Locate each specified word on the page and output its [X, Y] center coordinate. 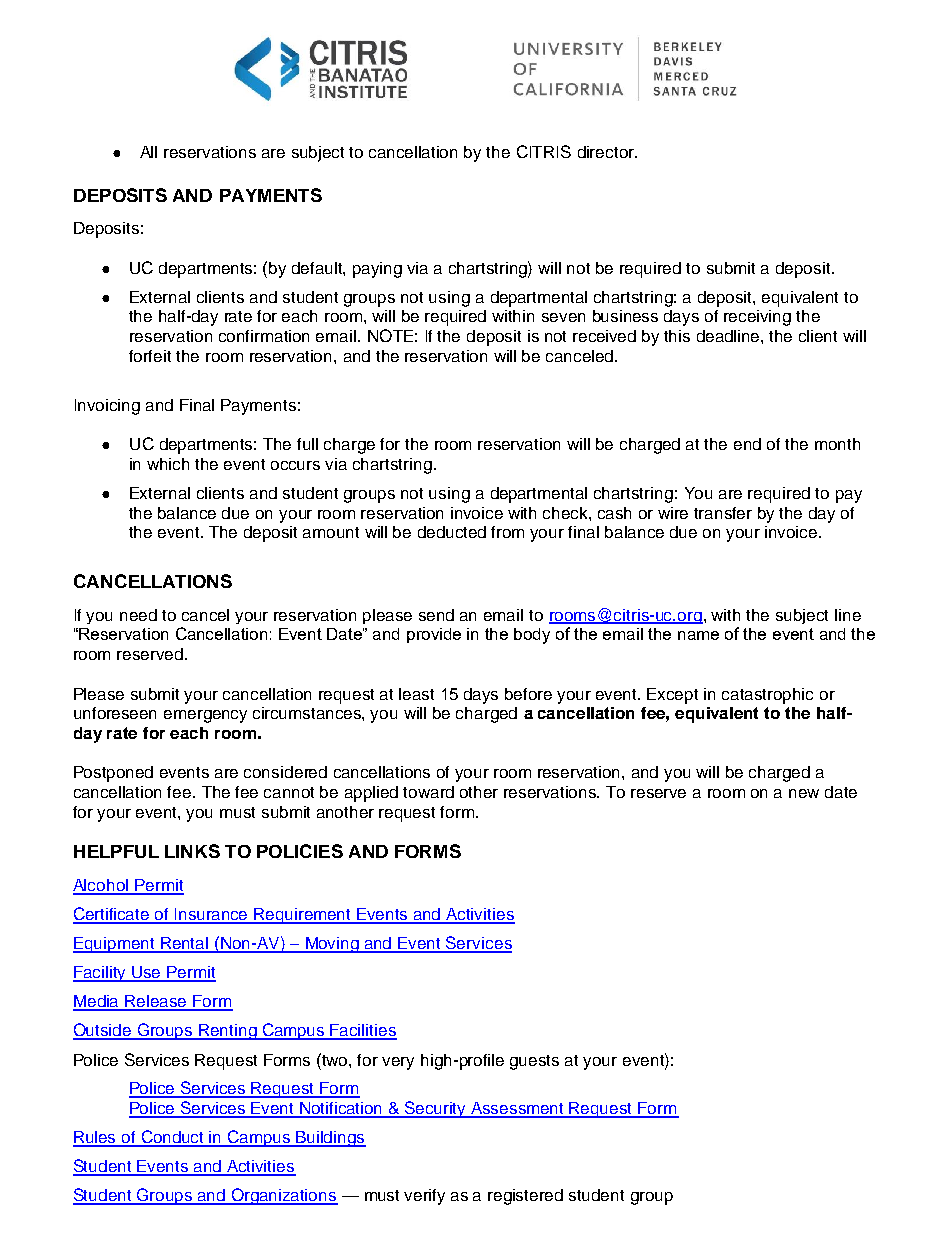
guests [534, 1062]
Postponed [113, 774]
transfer [723, 513]
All [148, 152]
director [607, 152]
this [677, 336]
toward [428, 792]
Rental [185, 944]
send [436, 615]
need [138, 615]
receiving [757, 318]
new [804, 793]
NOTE [390, 335]
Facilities [363, 1031]
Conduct [173, 1138]
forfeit [150, 356]
